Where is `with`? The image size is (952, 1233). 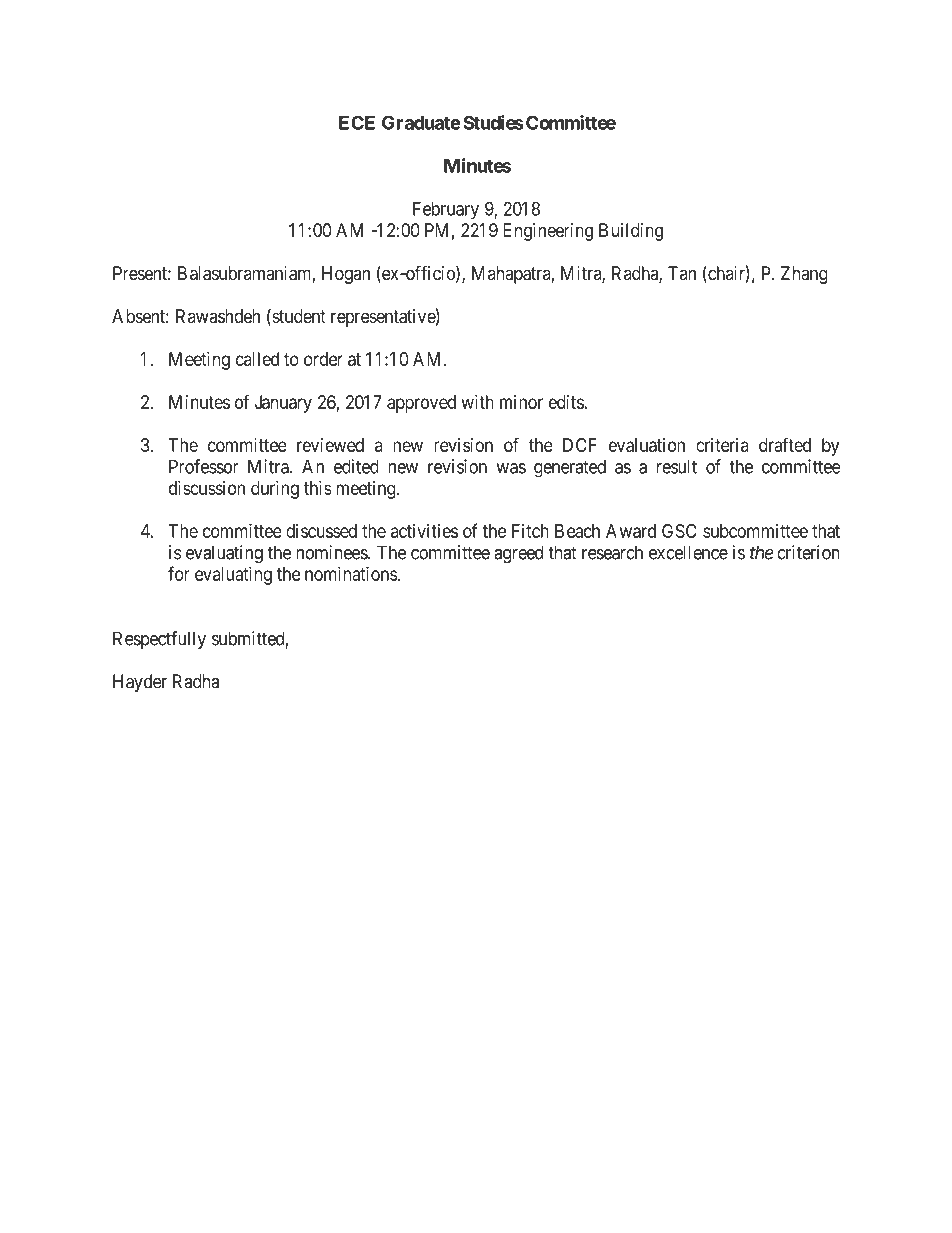 with is located at coordinates (477, 402).
